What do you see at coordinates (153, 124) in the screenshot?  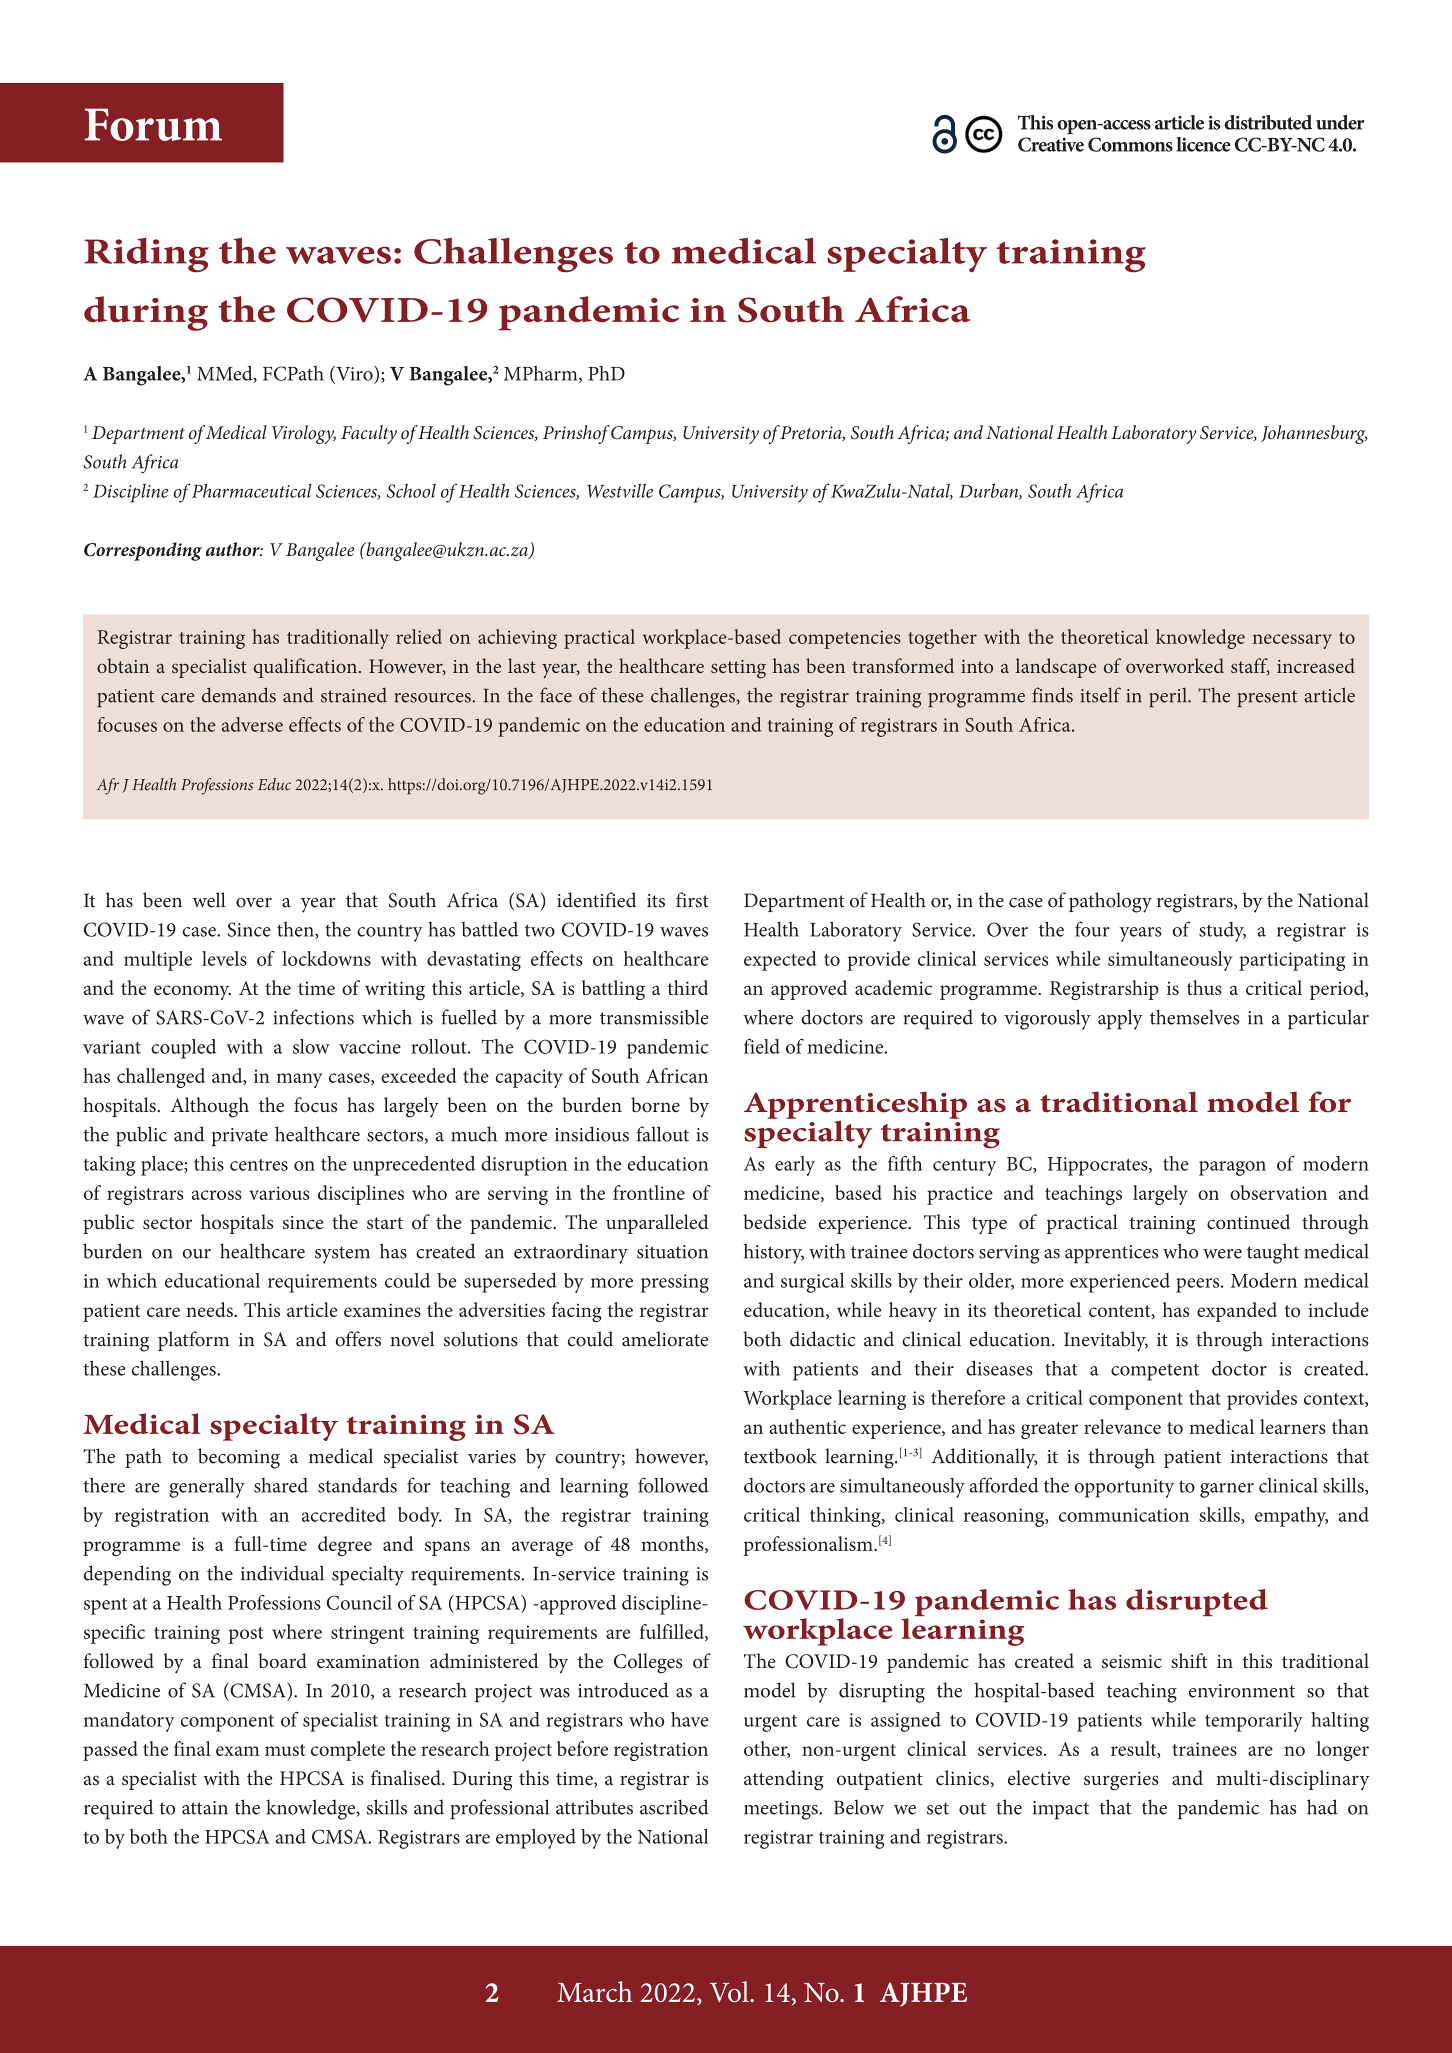 I see `Forum` at bounding box center [153, 124].
